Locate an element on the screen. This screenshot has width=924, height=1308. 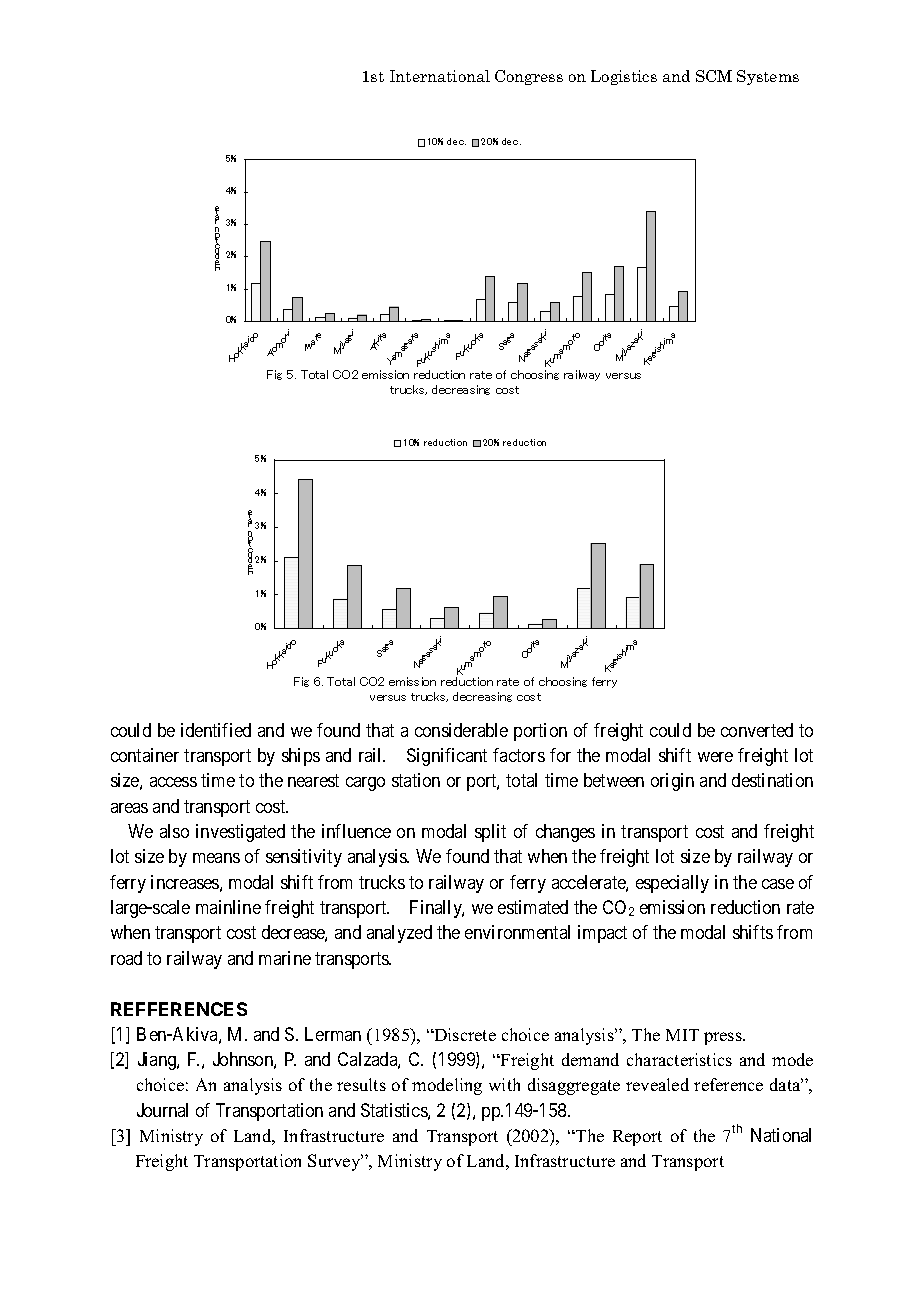
reference is located at coordinates (728, 1084).
